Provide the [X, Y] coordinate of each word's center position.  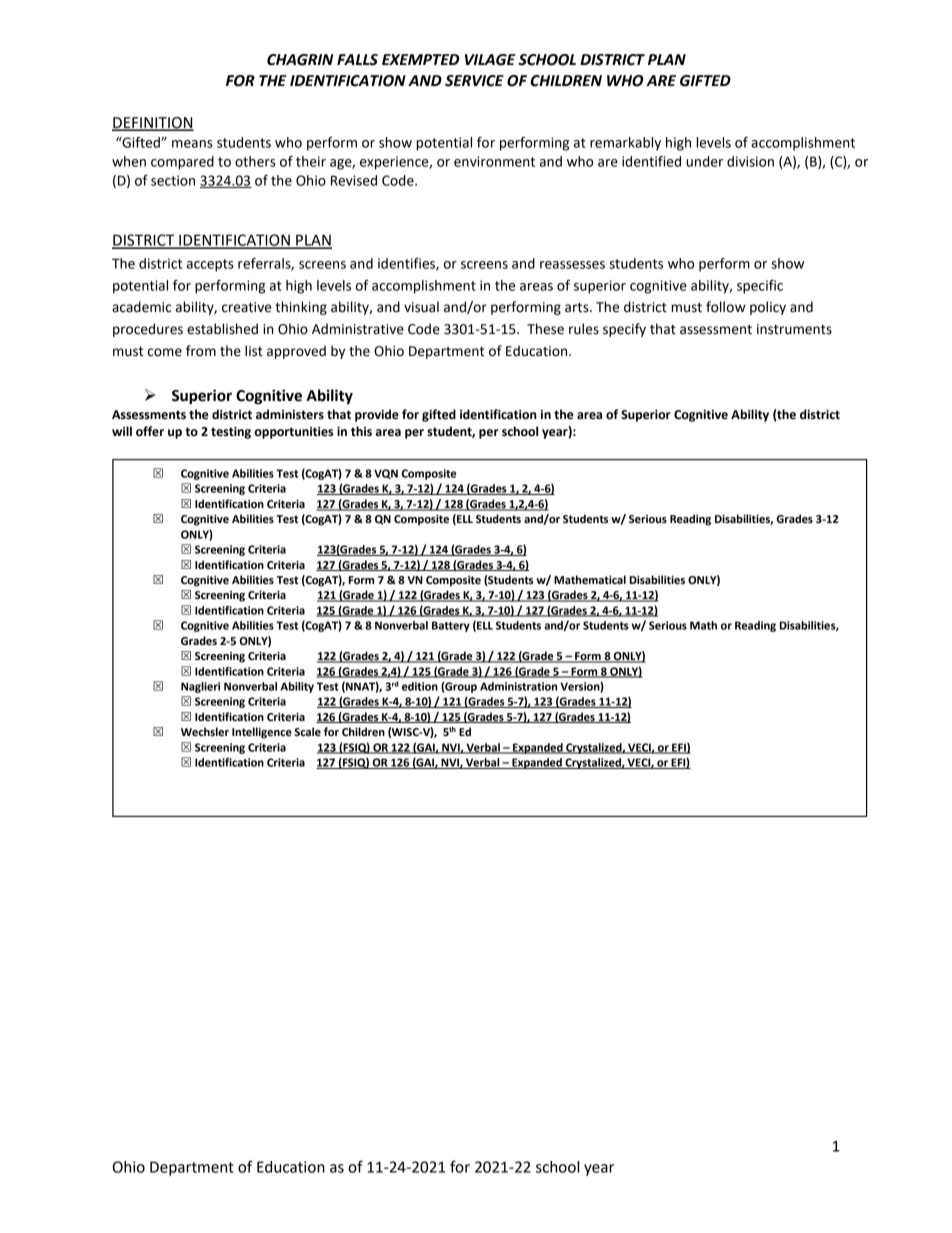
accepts [210, 265]
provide [377, 415]
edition [420, 686]
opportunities [294, 433]
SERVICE [474, 81]
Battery [451, 626]
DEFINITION [153, 123]
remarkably [625, 144]
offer [150, 431]
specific [760, 287]
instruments [794, 329]
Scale [307, 731]
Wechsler [205, 732]
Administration [518, 686]
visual [421, 307]
